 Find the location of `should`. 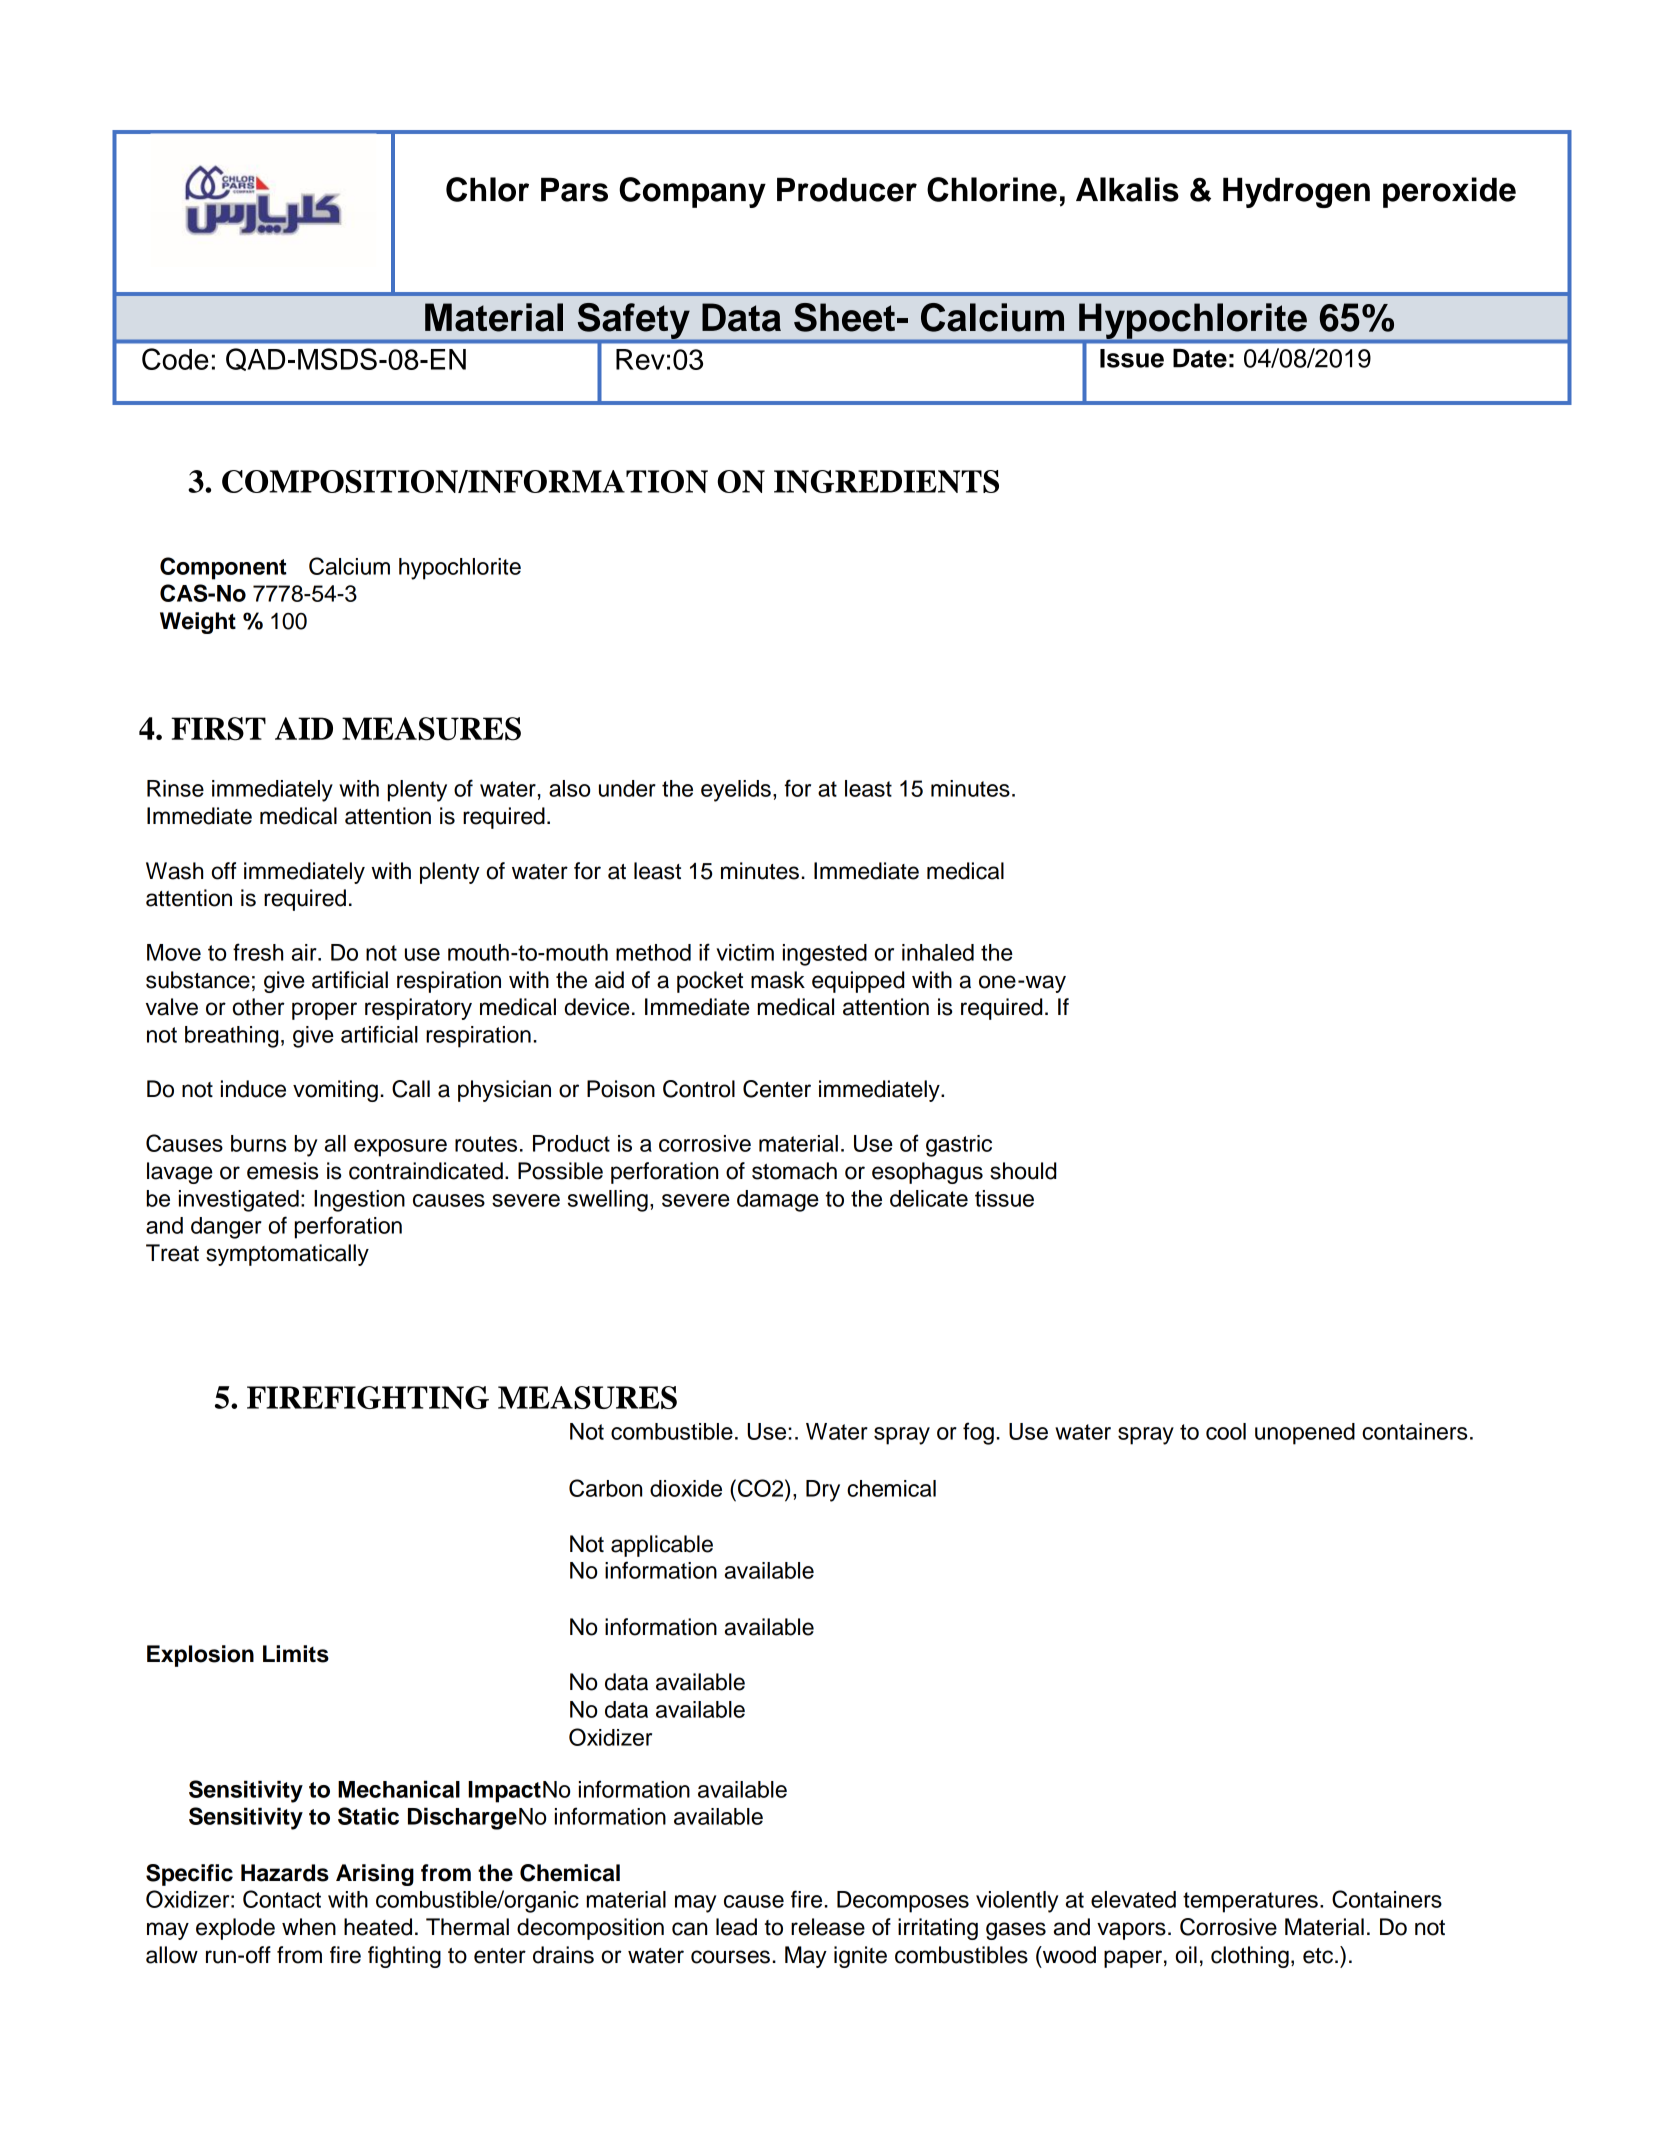

should is located at coordinates (1023, 1171).
